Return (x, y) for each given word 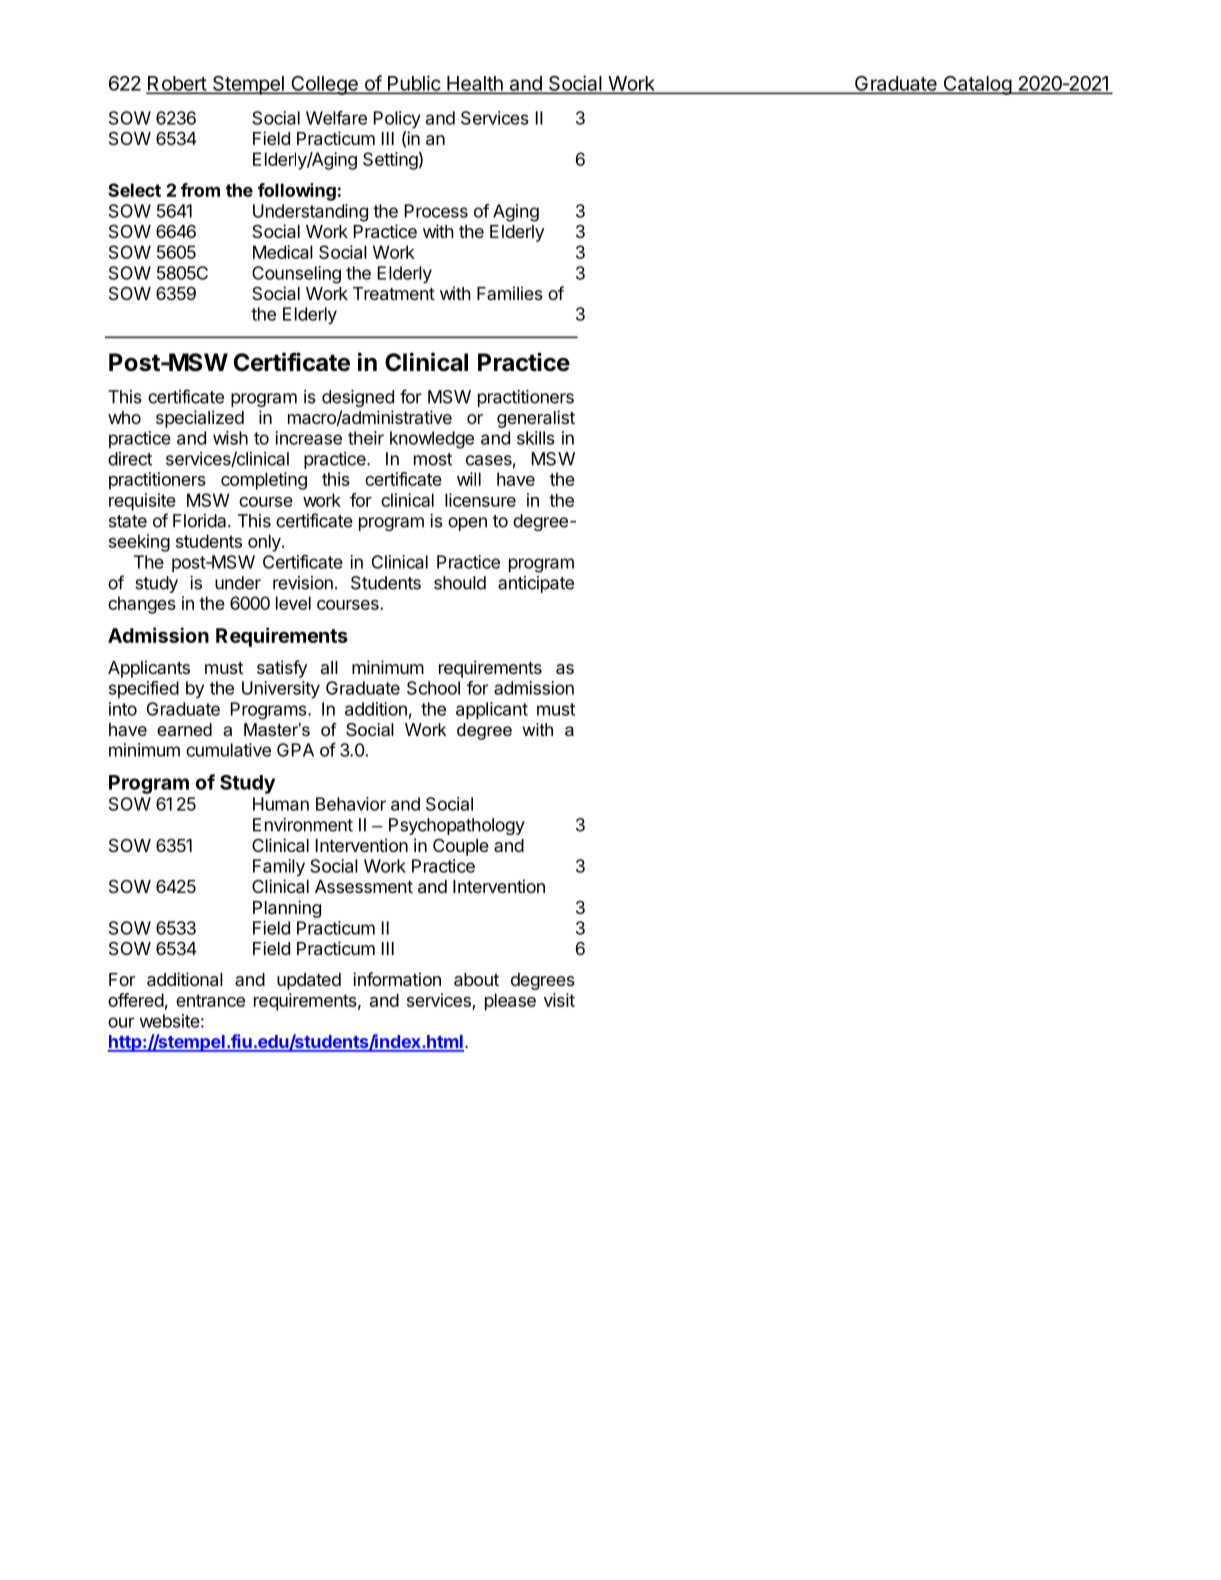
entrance (210, 1000)
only (265, 543)
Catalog (977, 85)
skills (536, 438)
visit (559, 1000)
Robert (177, 84)
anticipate (536, 584)
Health (475, 84)
